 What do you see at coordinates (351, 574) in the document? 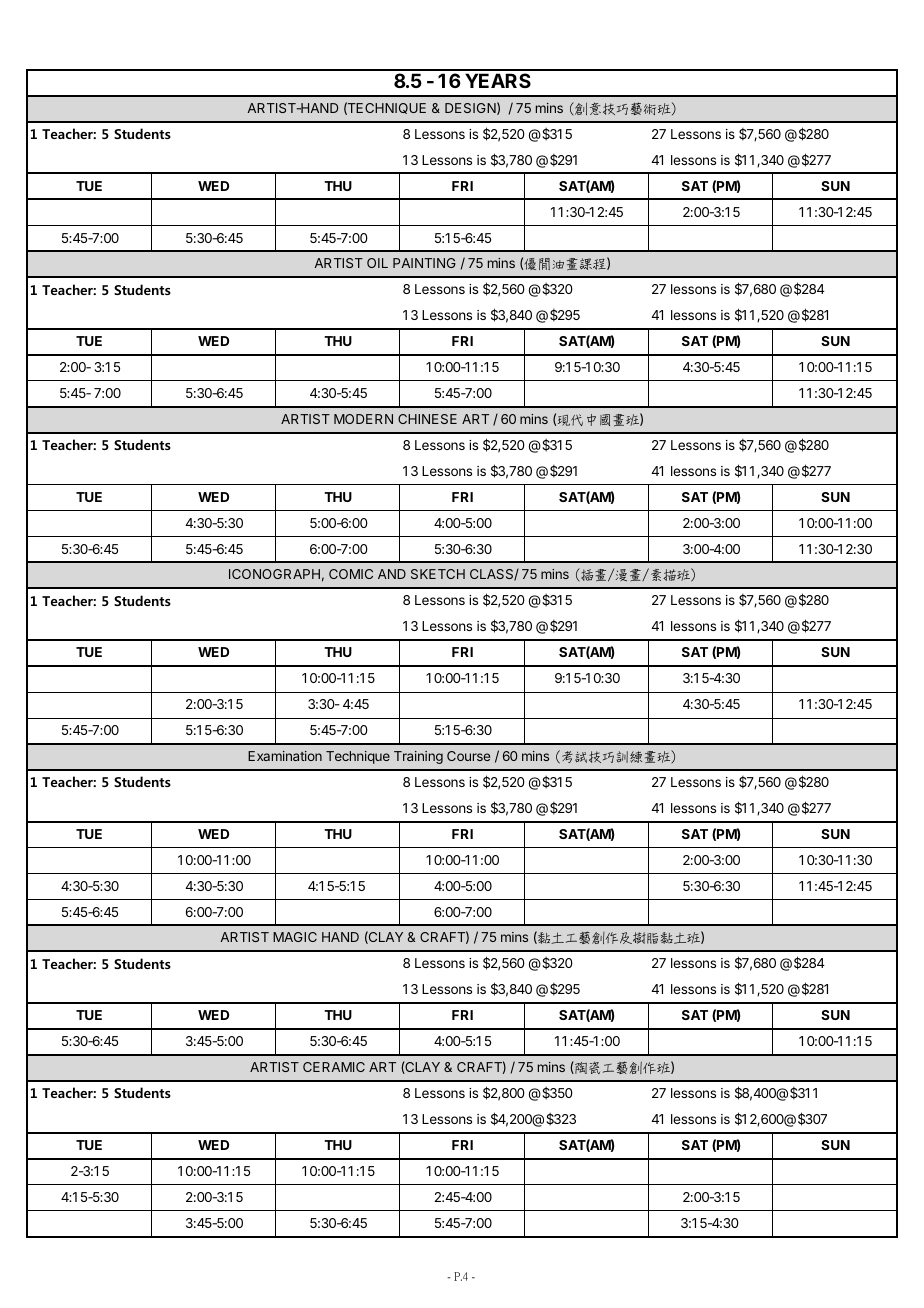
I see `COMIC` at bounding box center [351, 574].
